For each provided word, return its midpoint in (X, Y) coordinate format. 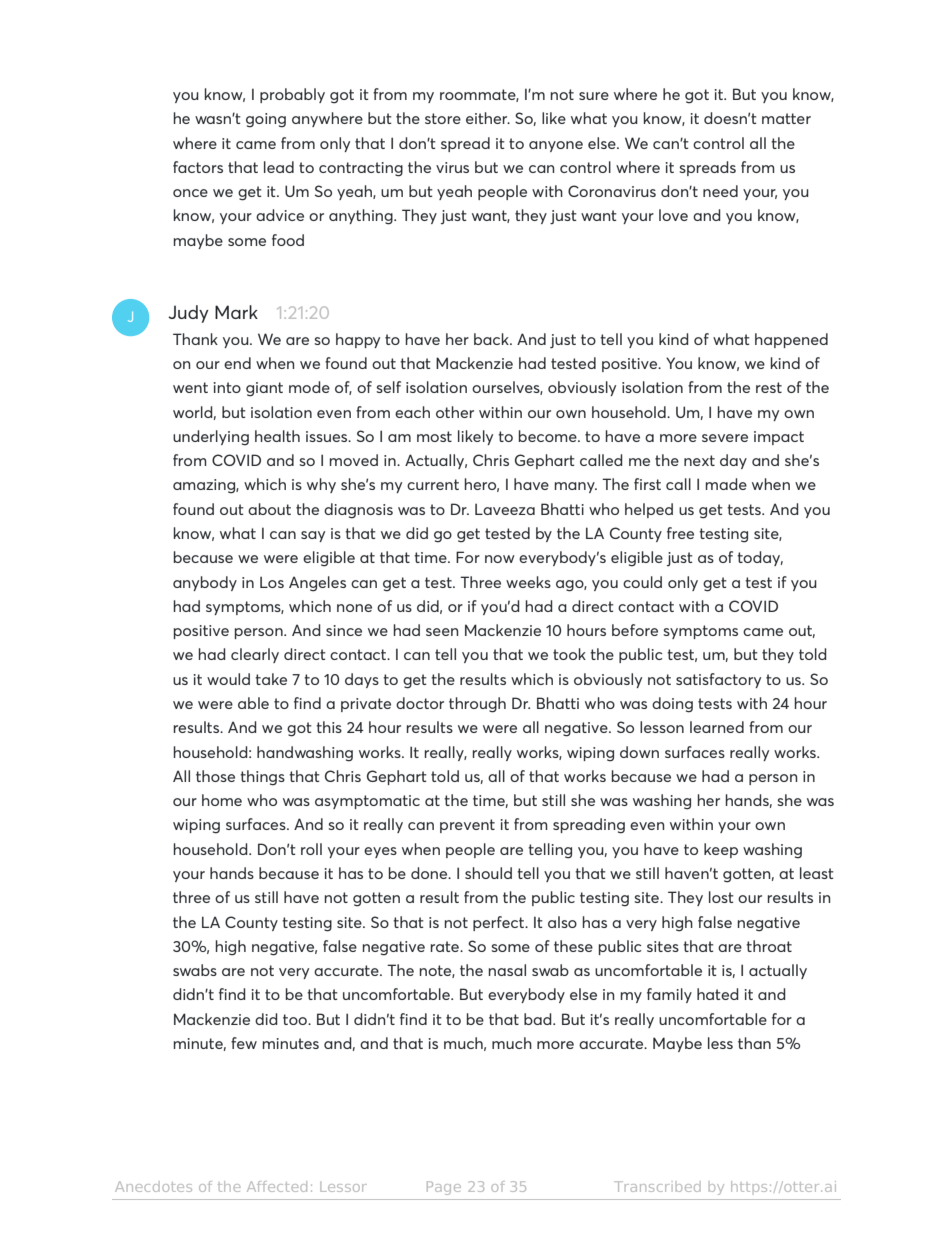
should (488, 873)
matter (786, 118)
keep (721, 850)
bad (539, 1019)
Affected (277, 1186)
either (488, 118)
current (433, 484)
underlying (211, 438)
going (266, 120)
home (222, 800)
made (726, 484)
